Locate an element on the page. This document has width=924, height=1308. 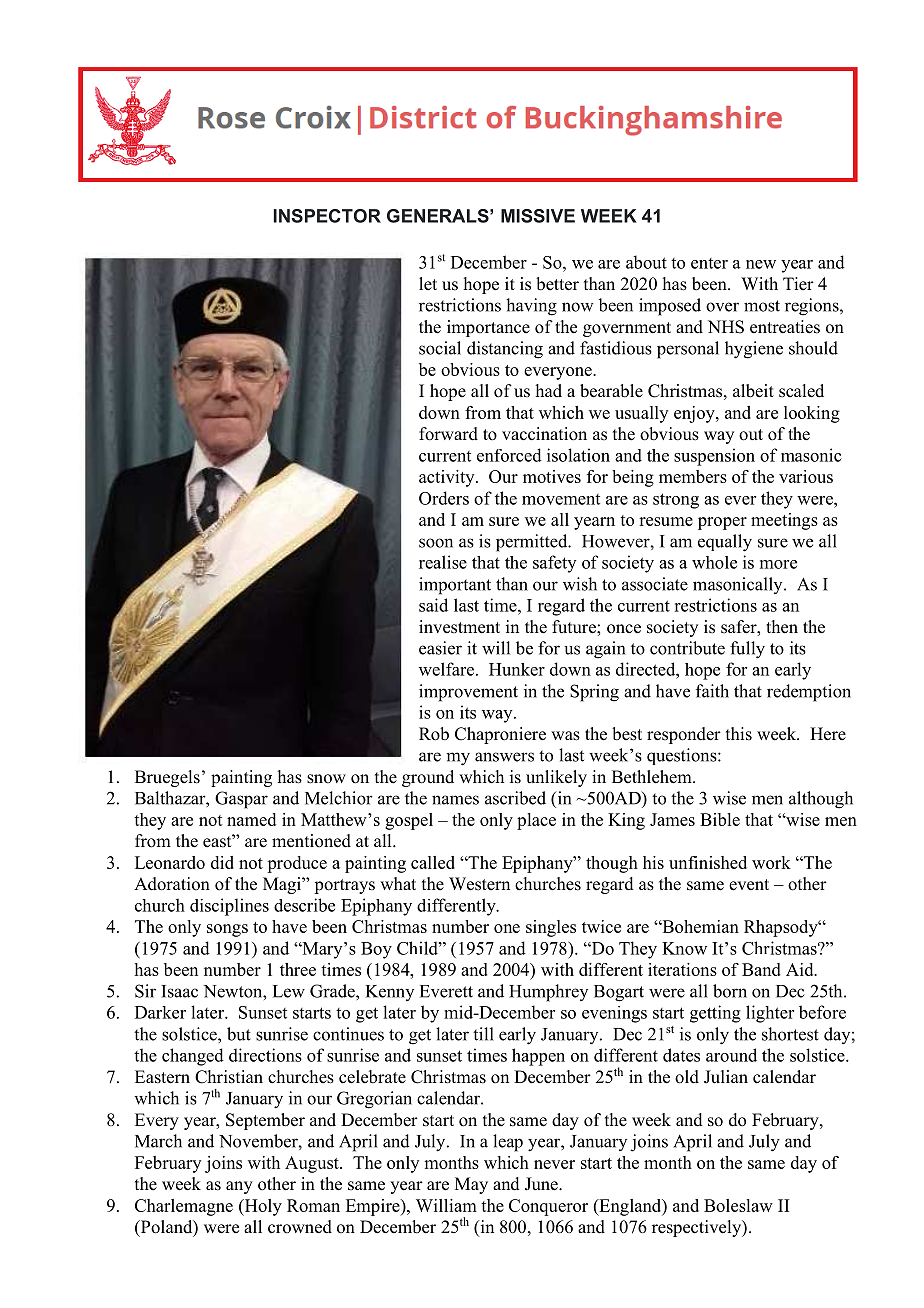
singles is located at coordinates (551, 928).
